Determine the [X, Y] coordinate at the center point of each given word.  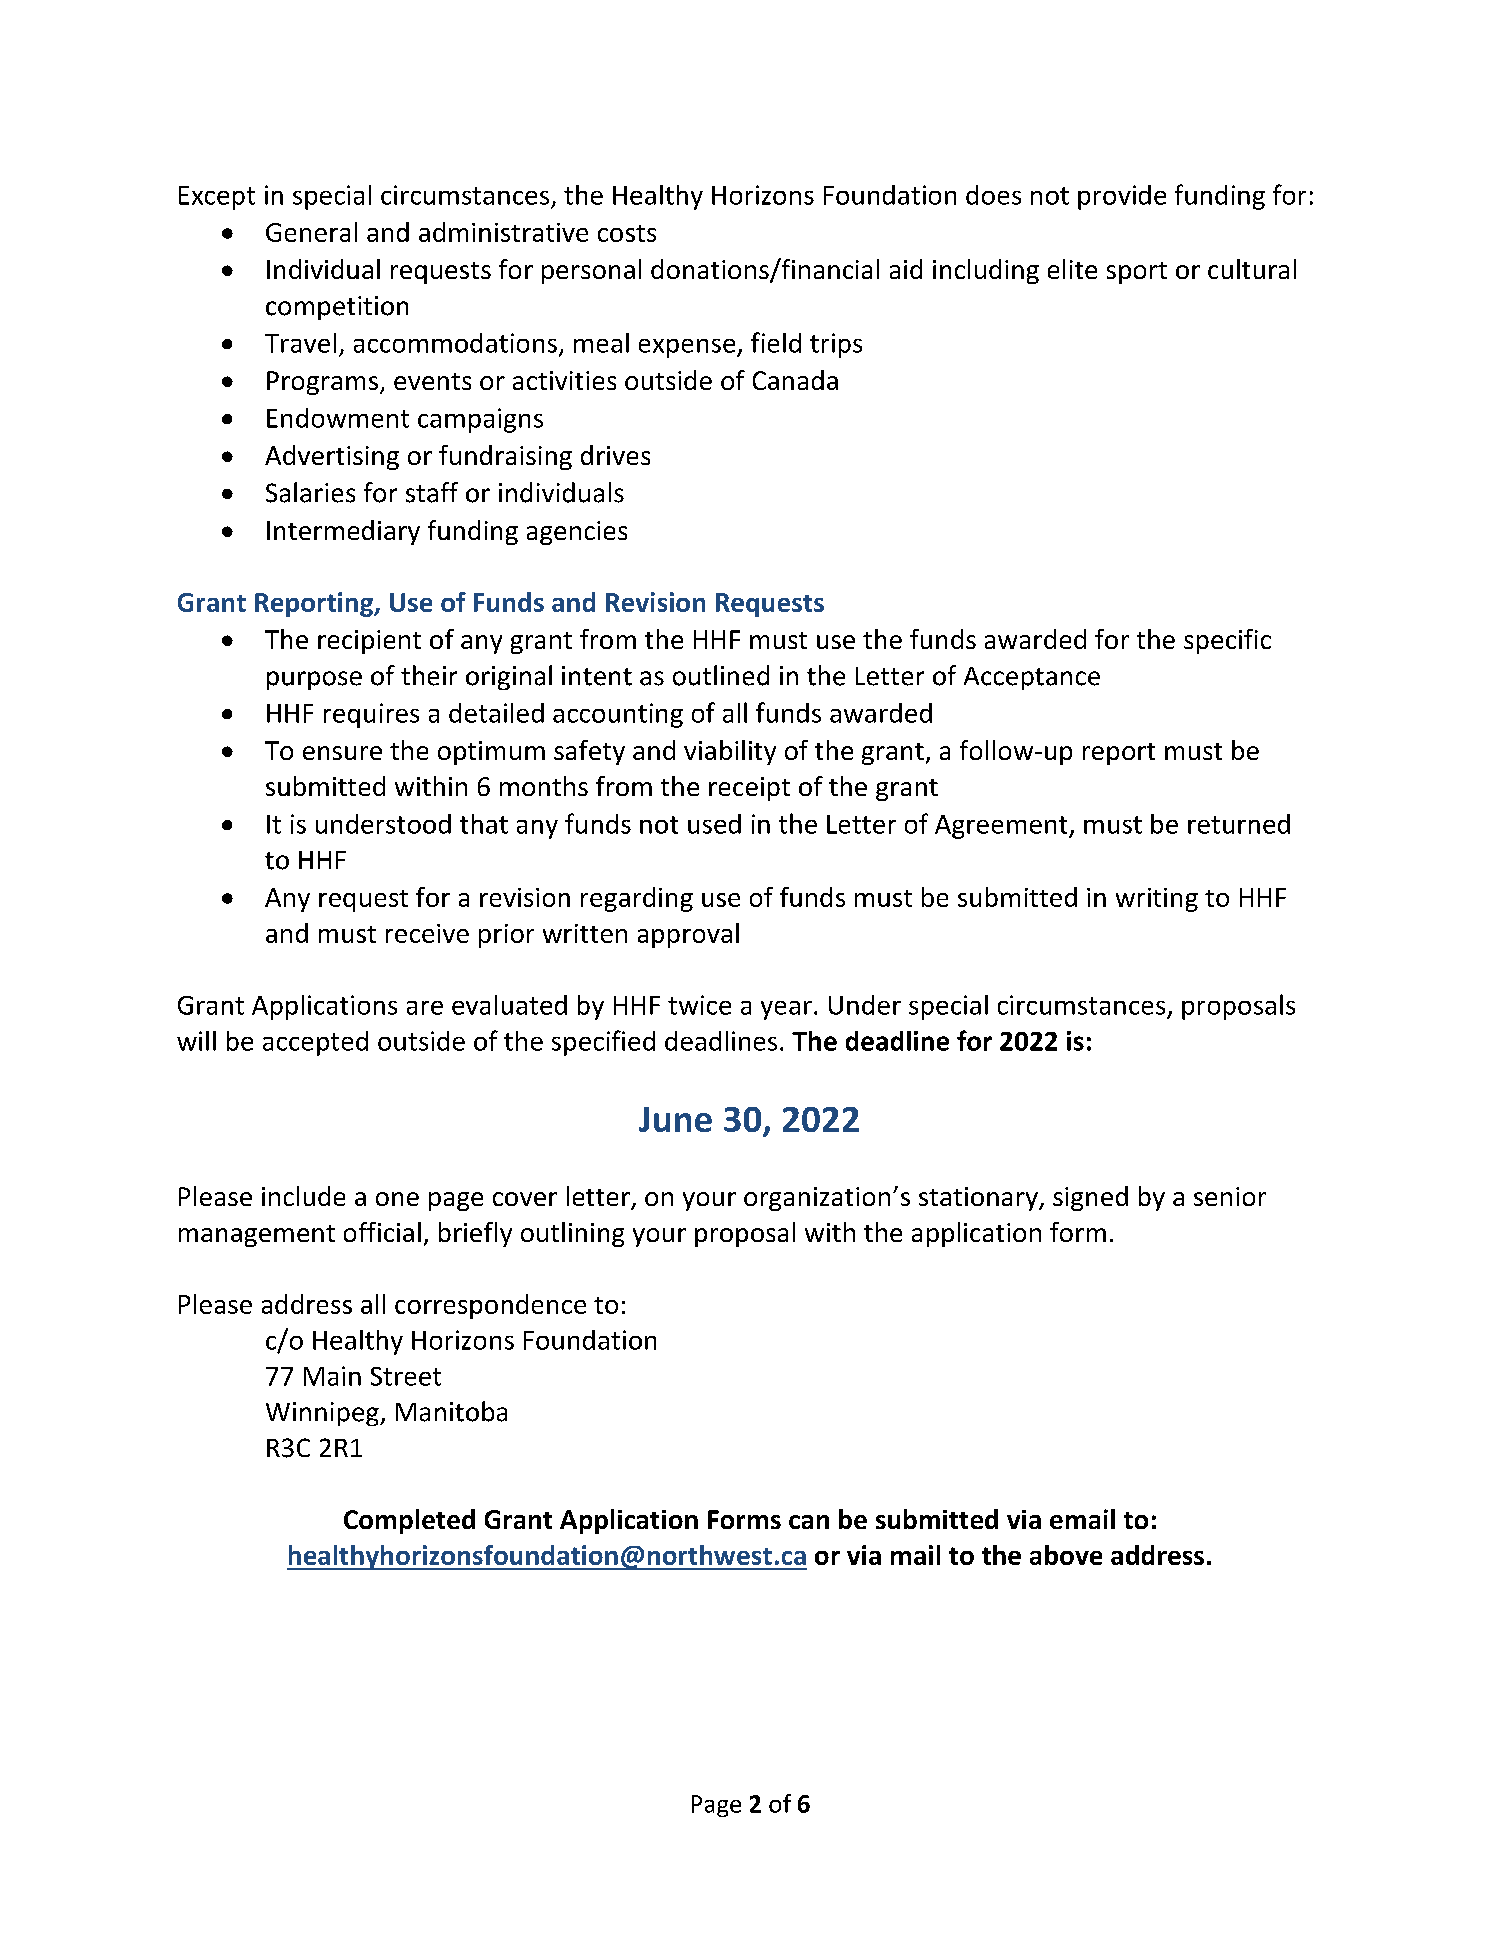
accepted [315, 1043]
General [311, 232]
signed [1090, 1198]
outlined [721, 675]
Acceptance [1032, 678]
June [675, 1119]
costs [627, 233]
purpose [314, 680]
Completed [409, 1521]
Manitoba [451, 1411]
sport [1137, 273]
